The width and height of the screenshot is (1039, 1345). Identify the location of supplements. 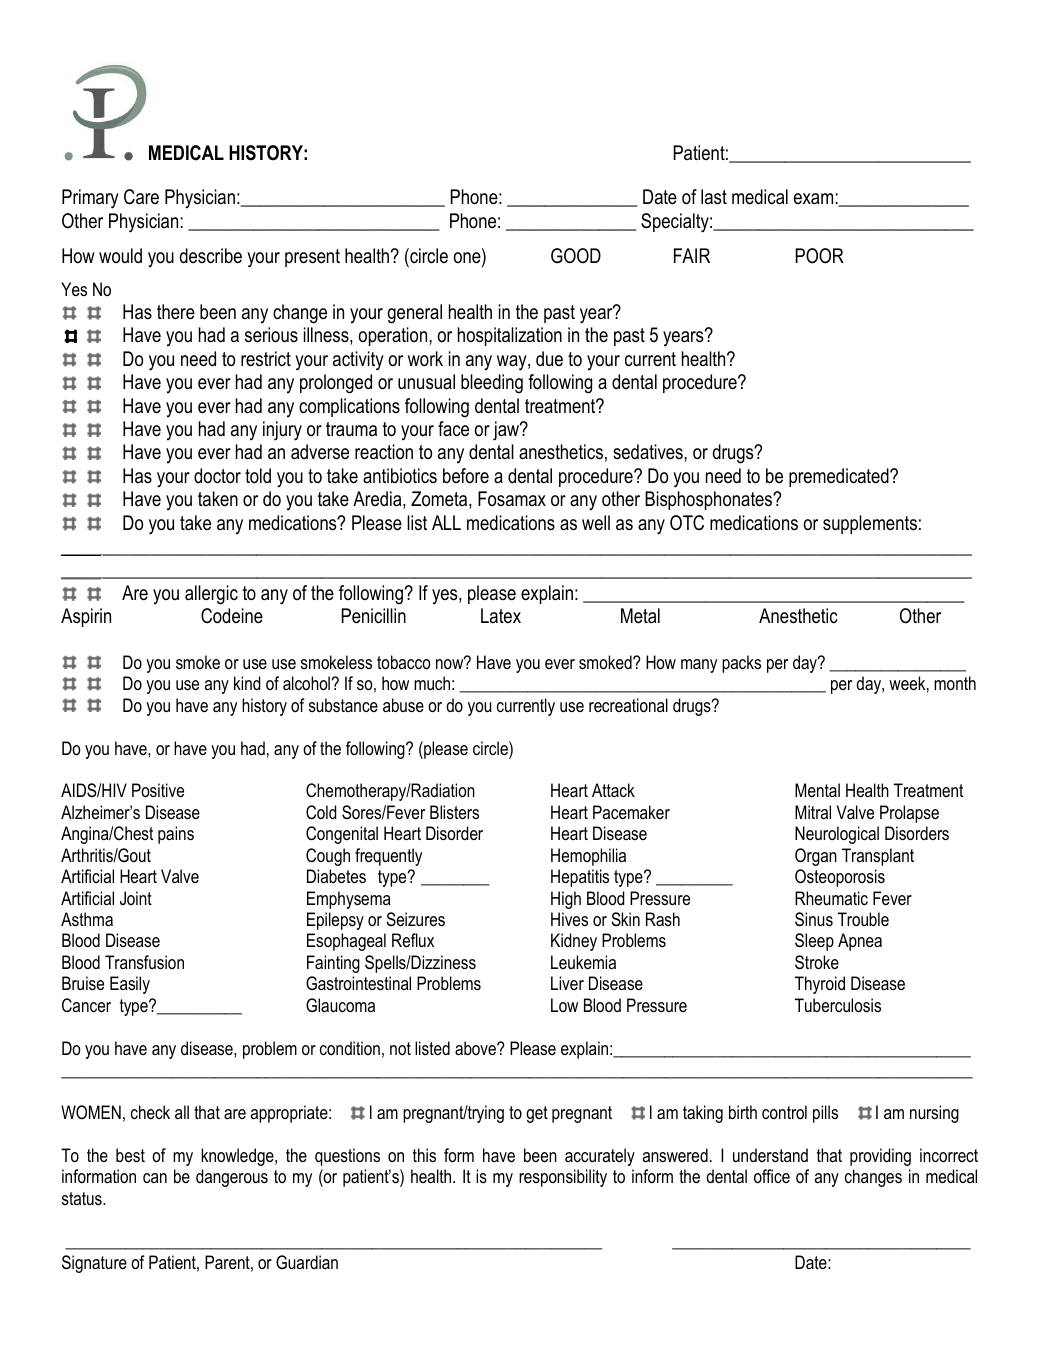
(870, 524).
